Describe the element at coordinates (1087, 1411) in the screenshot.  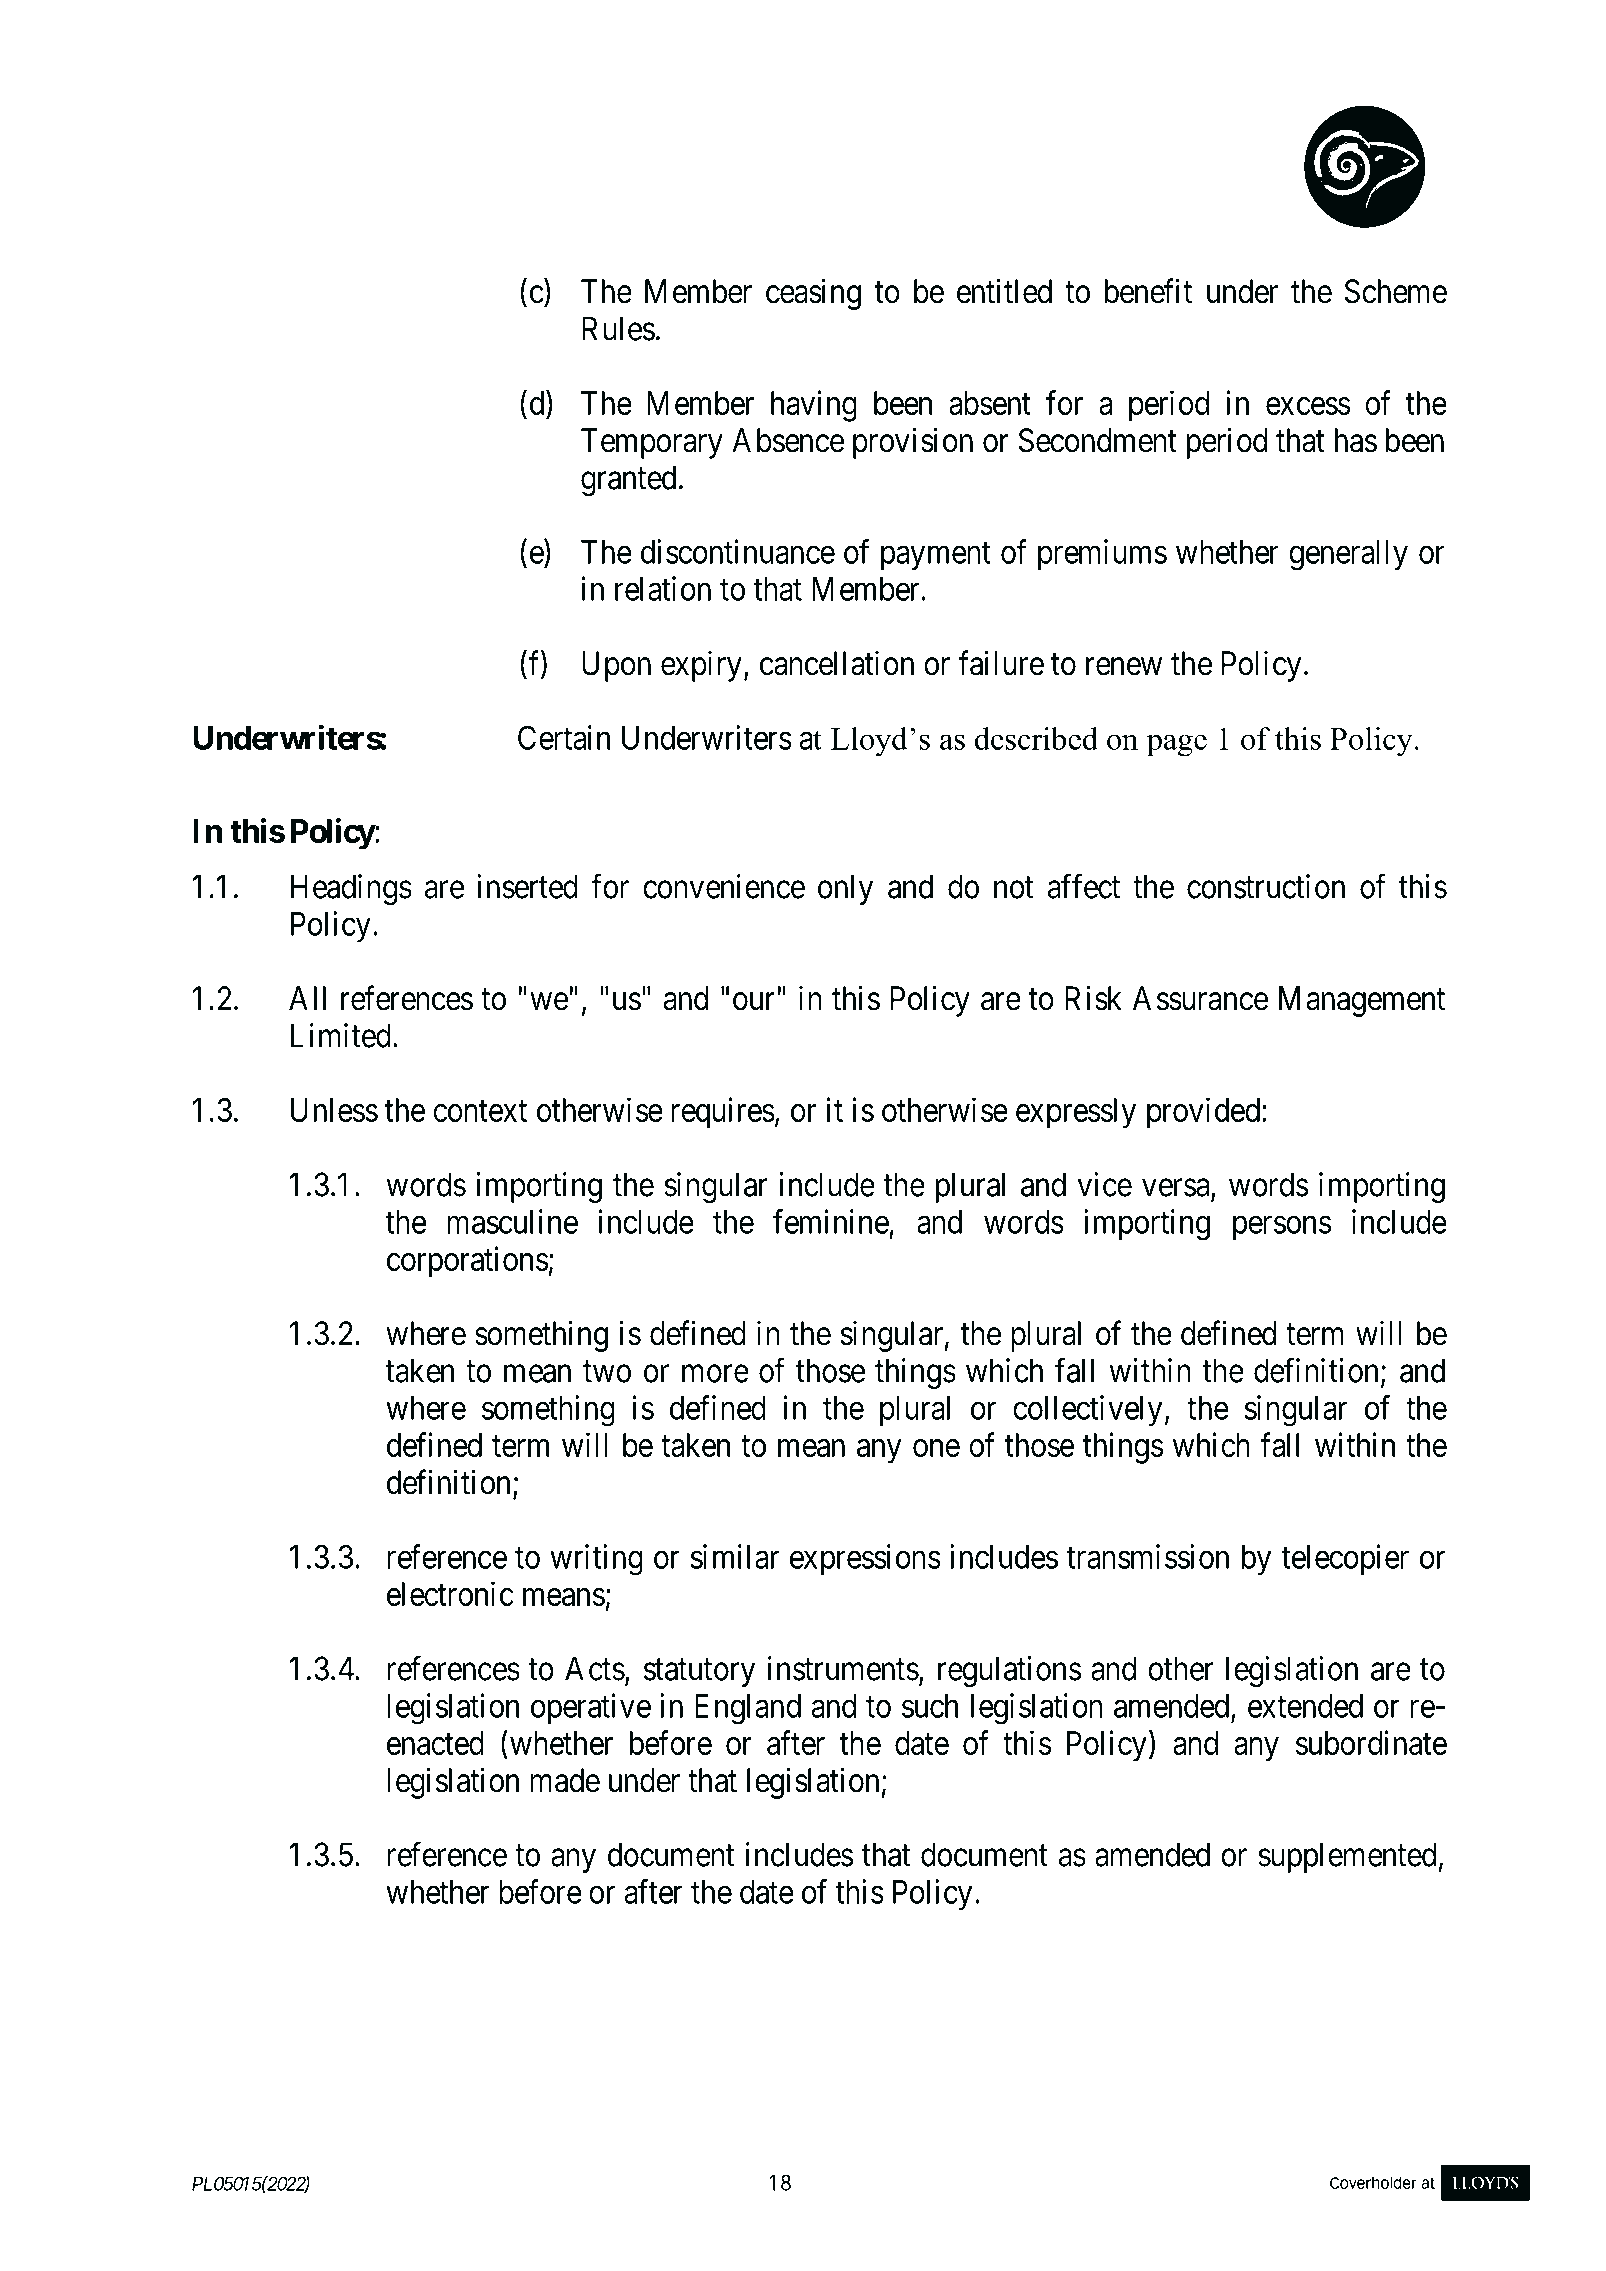
I see `collectively` at that location.
